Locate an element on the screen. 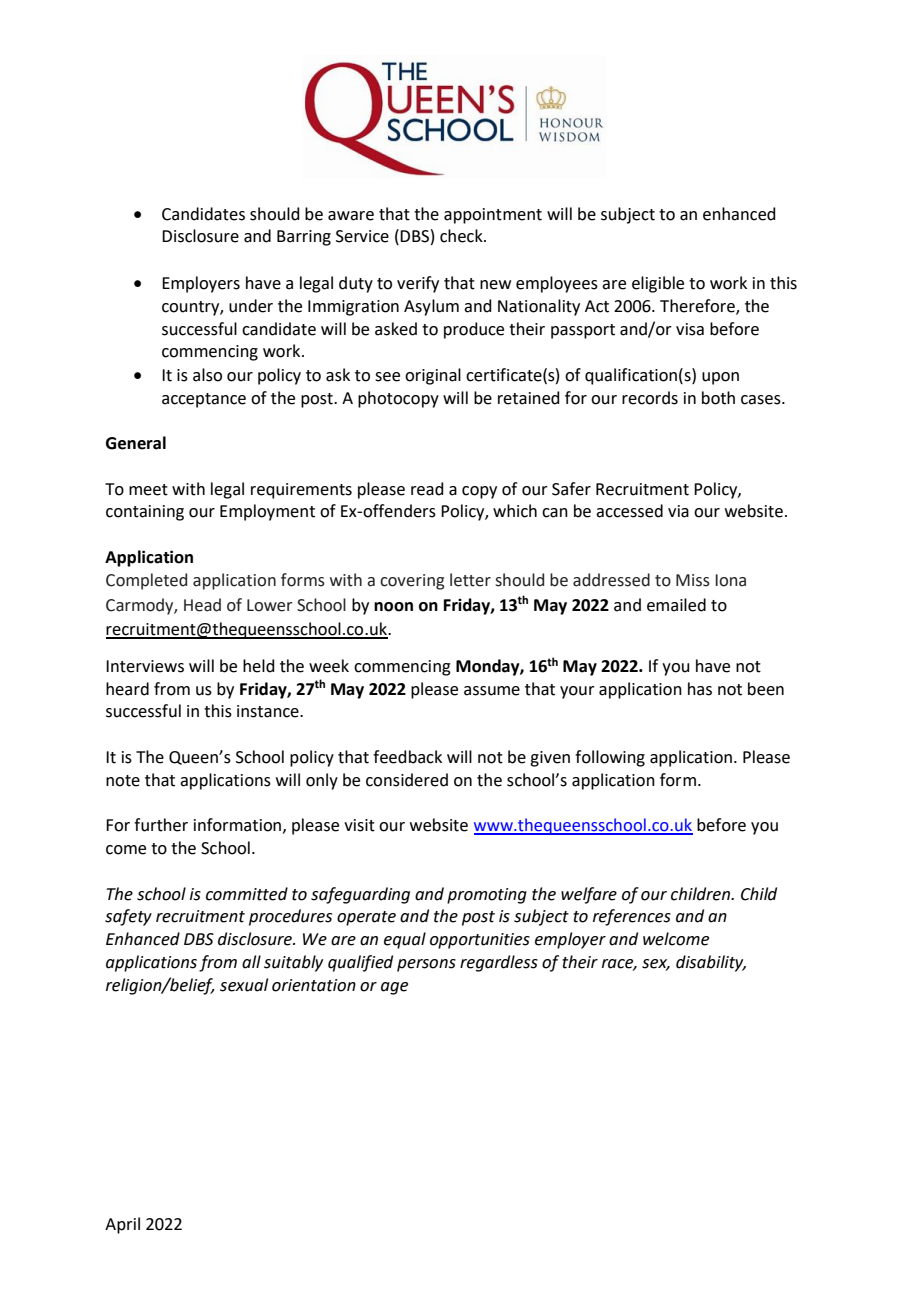  age is located at coordinates (394, 988).
